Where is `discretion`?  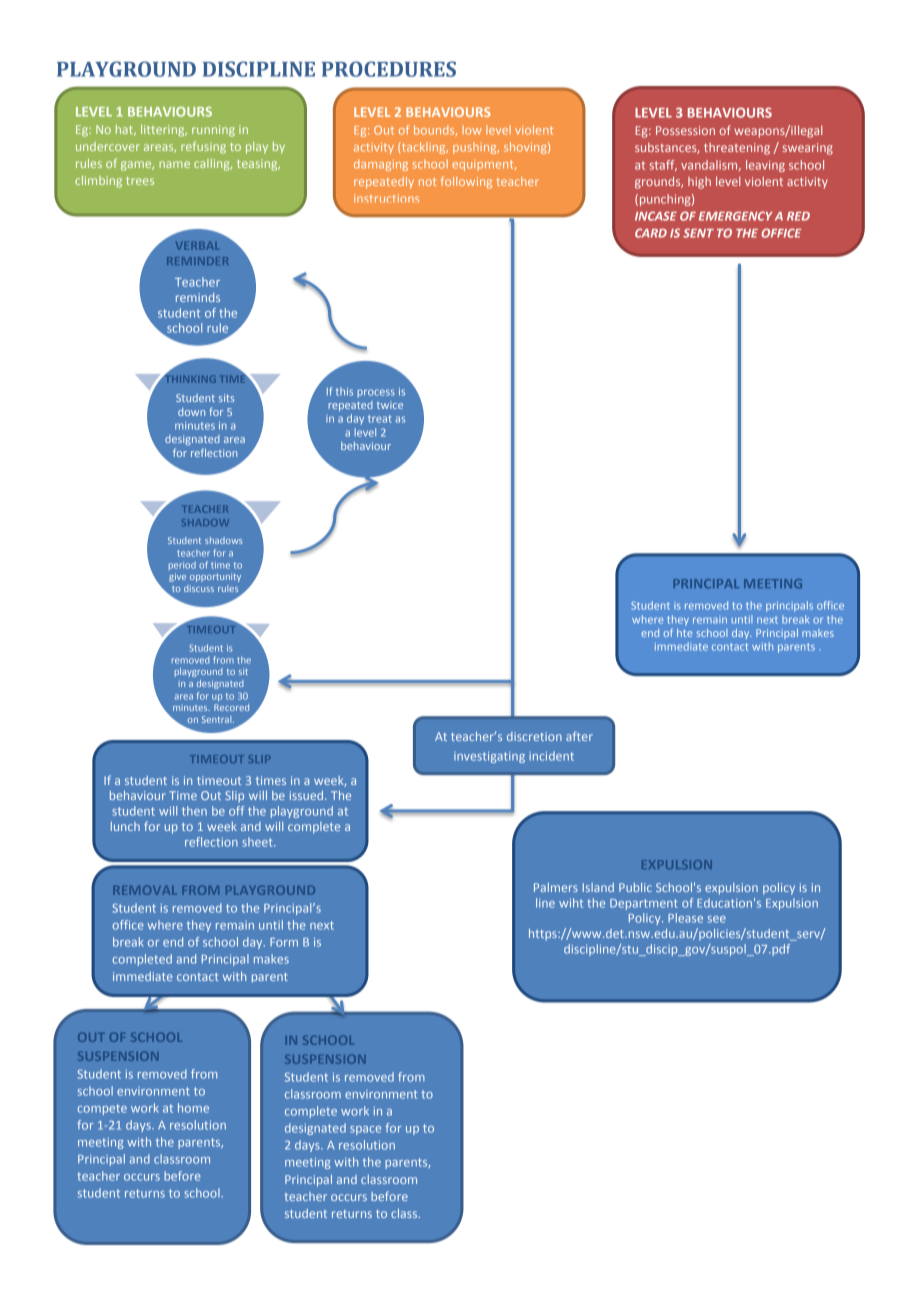 discretion is located at coordinates (534, 736).
